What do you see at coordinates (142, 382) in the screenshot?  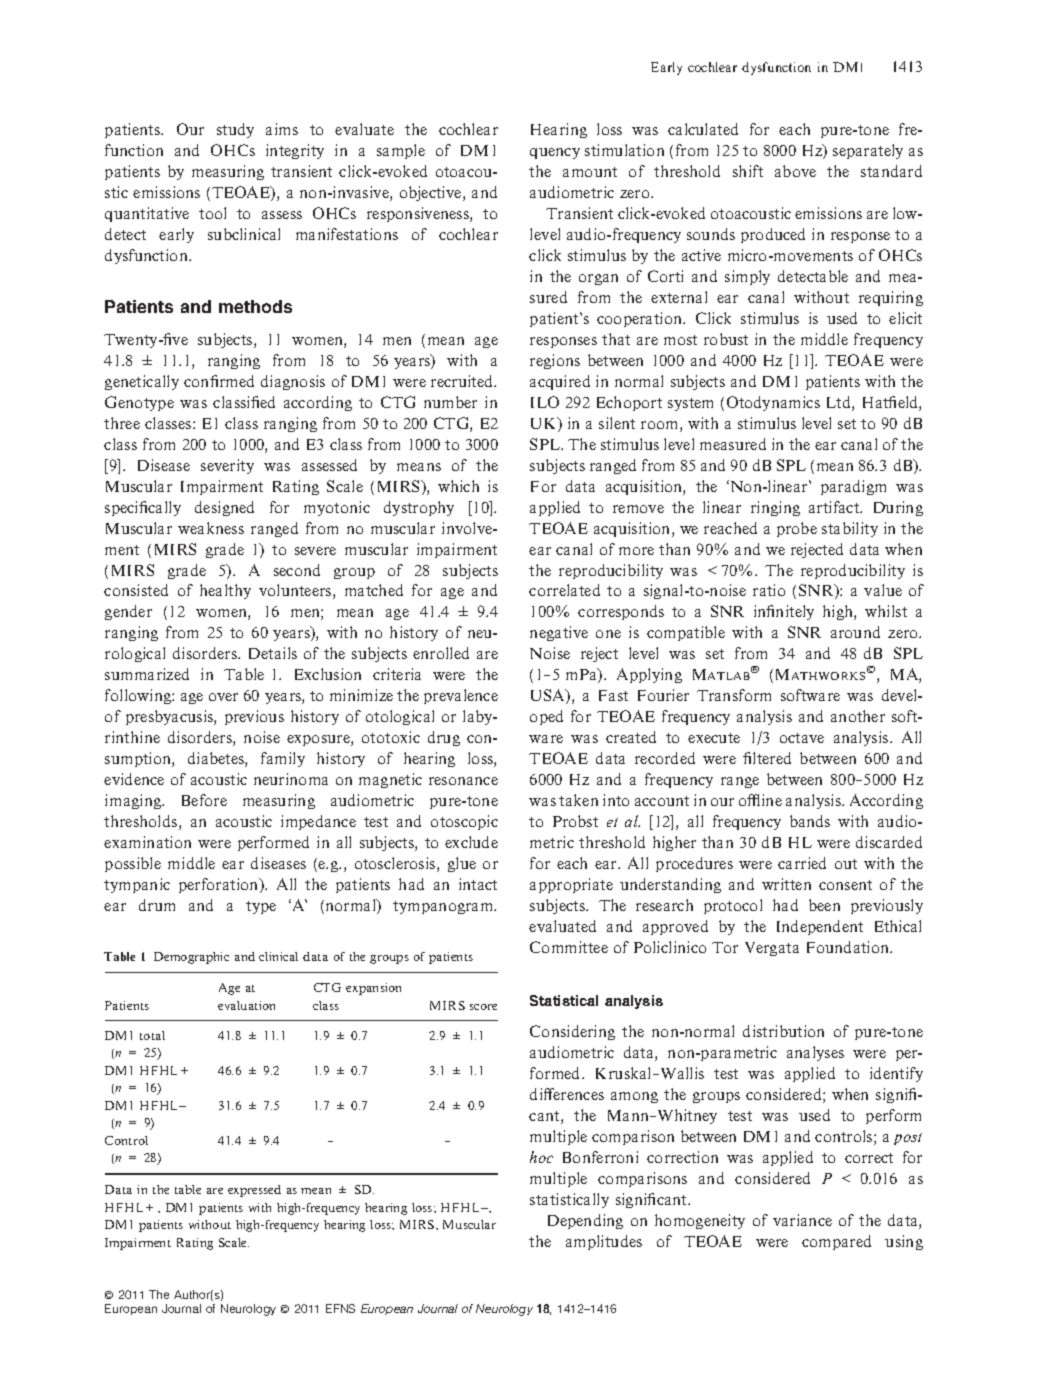 I see `genetically` at bounding box center [142, 382].
